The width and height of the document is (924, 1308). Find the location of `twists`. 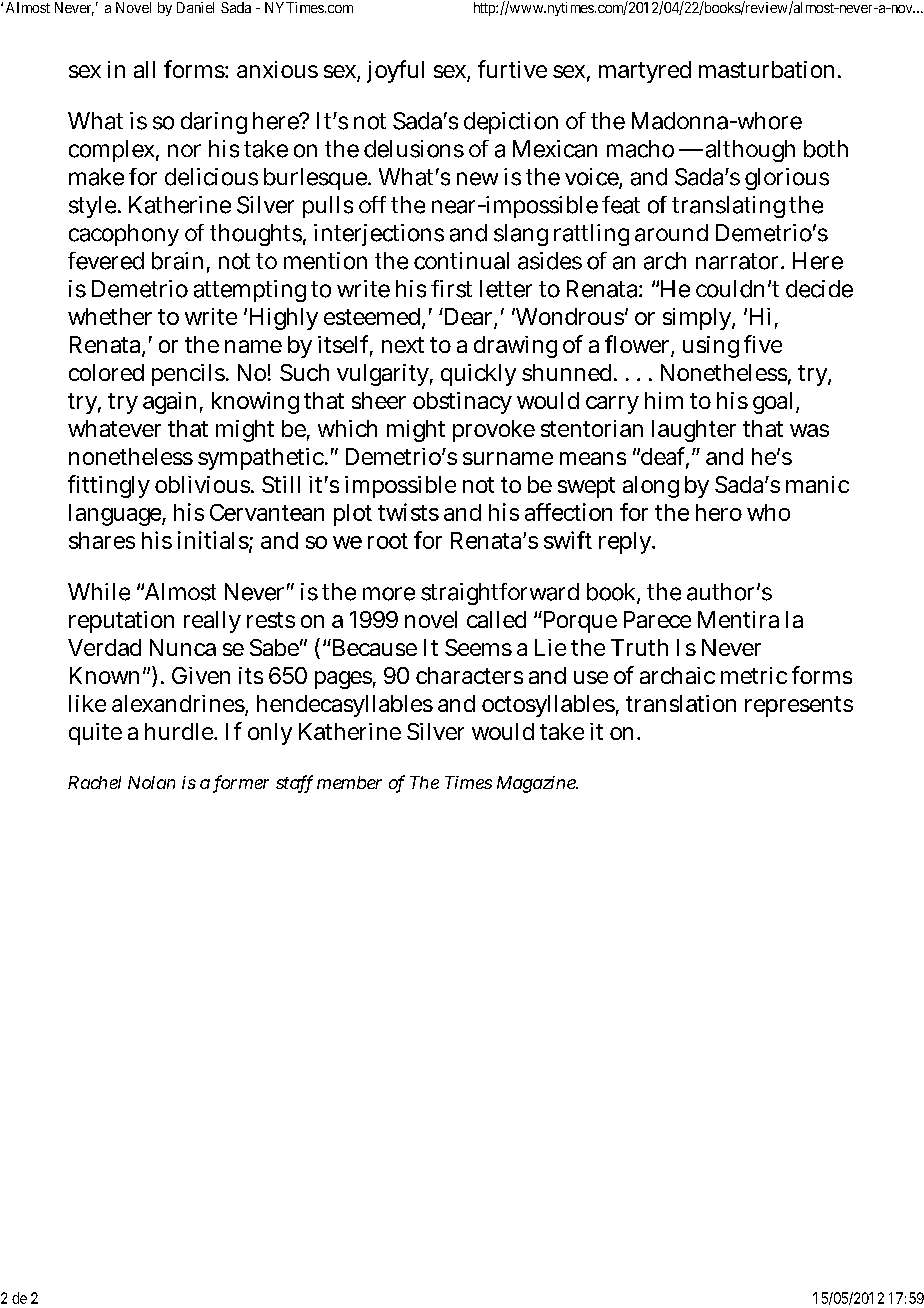

twists is located at coordinates (408, 512).
